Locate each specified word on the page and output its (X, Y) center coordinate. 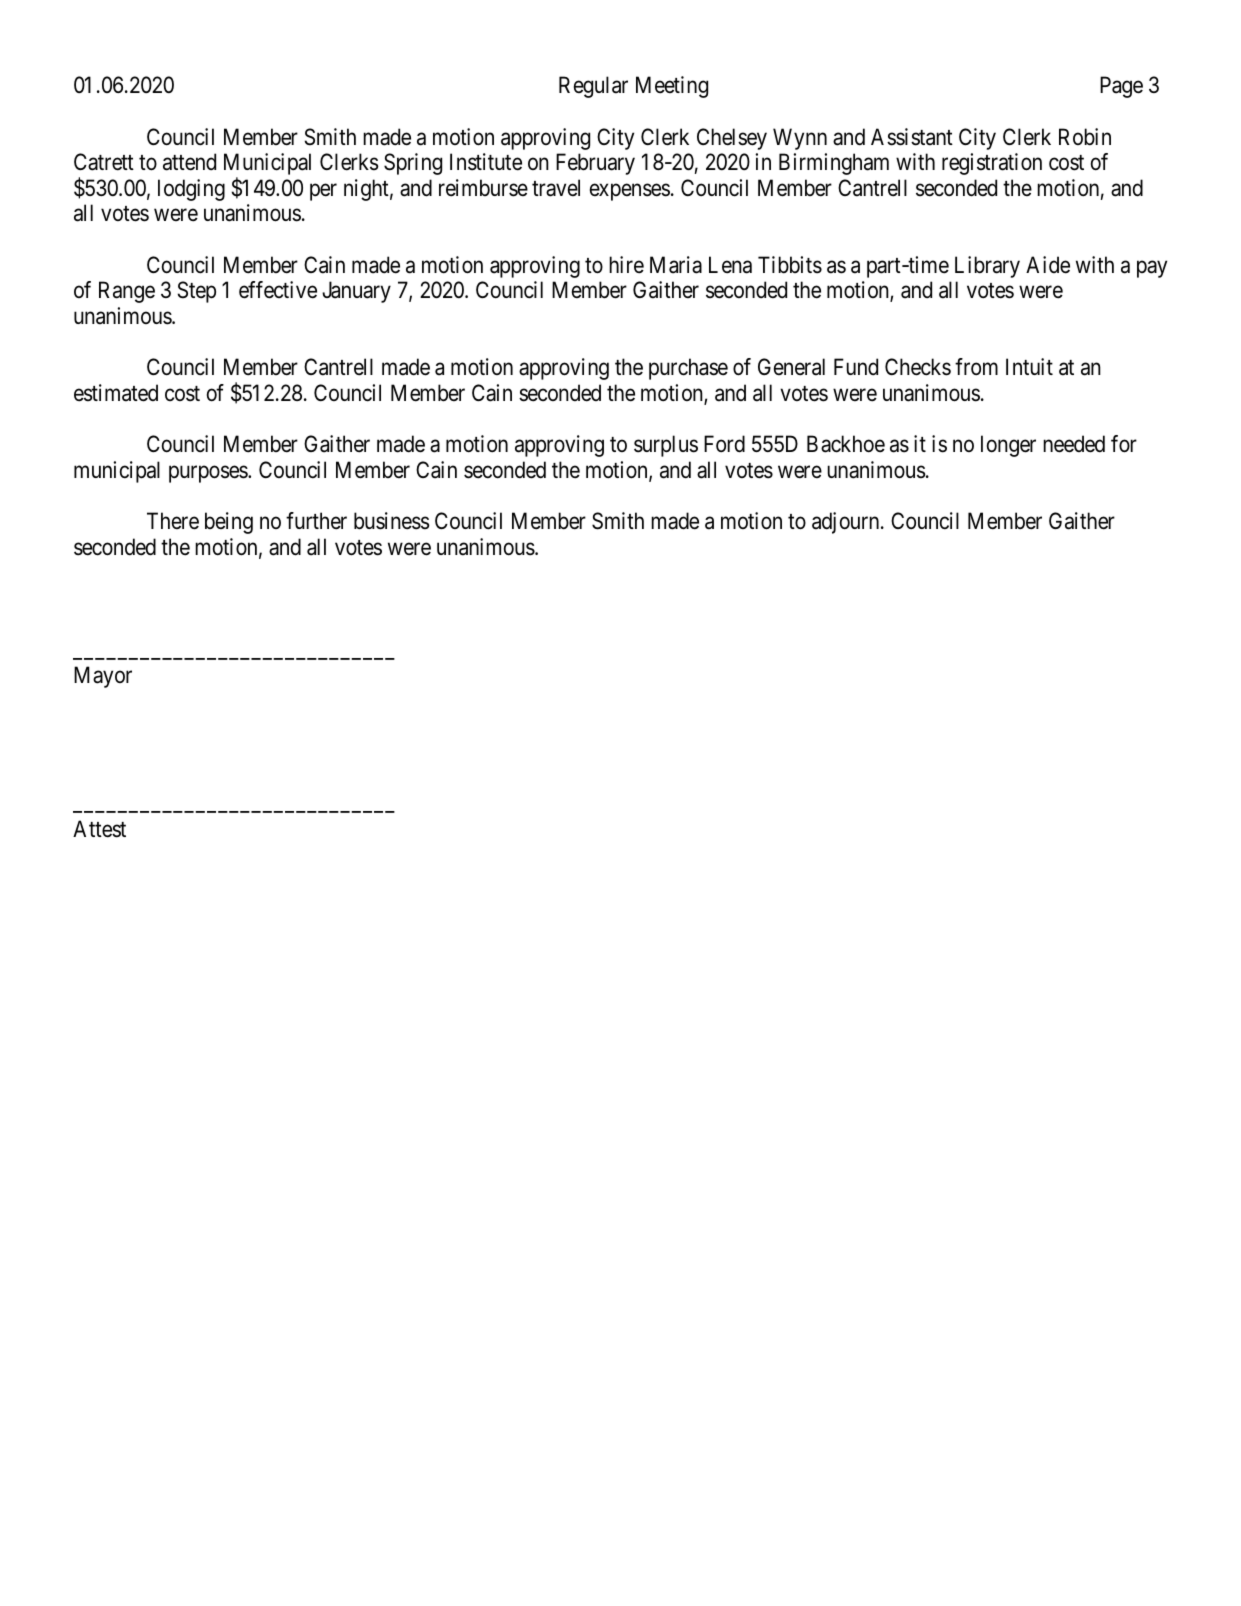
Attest (99, 829)
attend (189, 162)
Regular (593, 87)
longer (1008, 446)
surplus (666, 446)
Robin (1085, 137)
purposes (209, 474)
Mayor (103, 677)
